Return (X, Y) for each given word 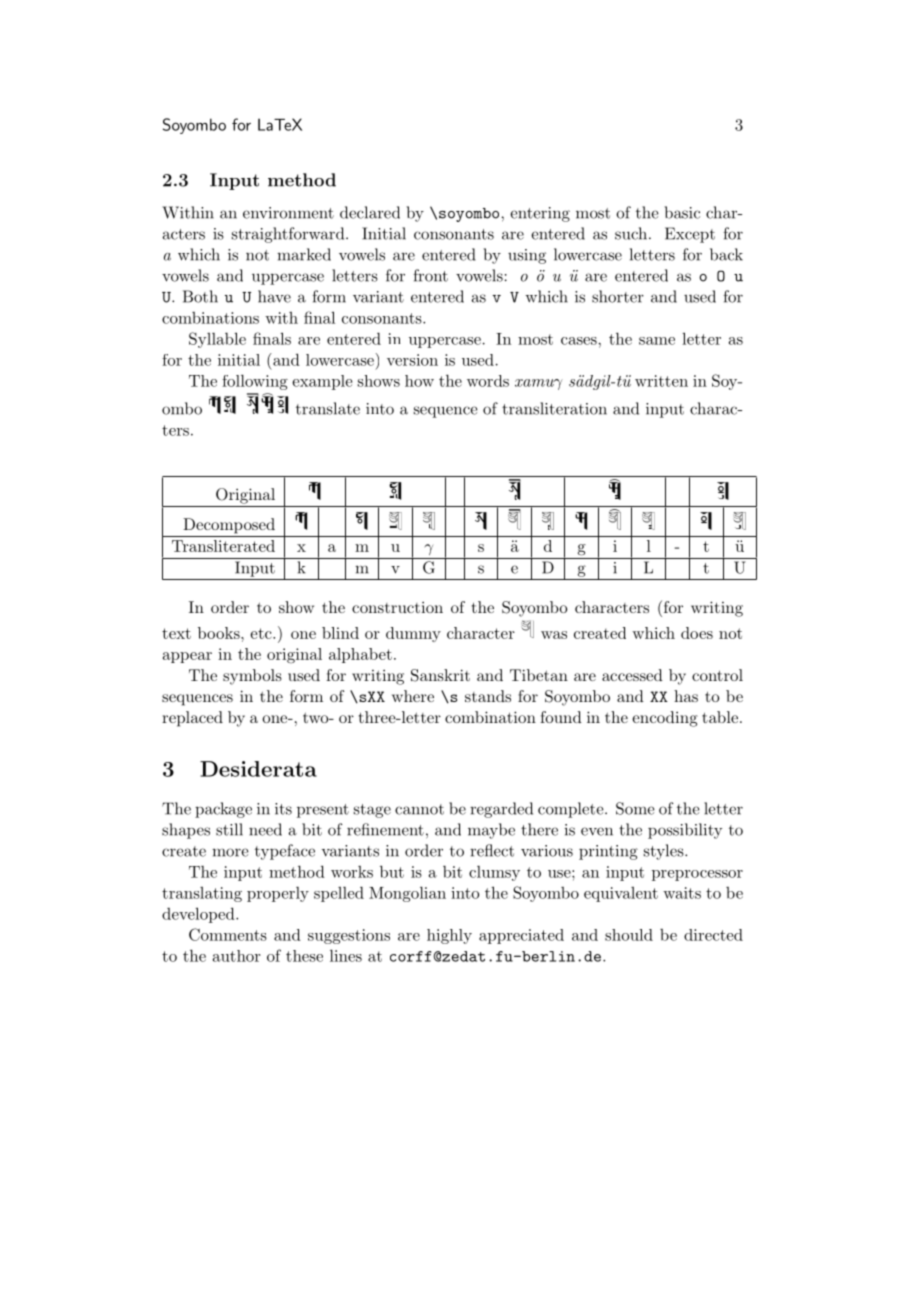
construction (397, 607)
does (697, 633)
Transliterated (223, 546)
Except (690, 235)
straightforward (289, 235)
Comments (228, 934)
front (430, 275)
